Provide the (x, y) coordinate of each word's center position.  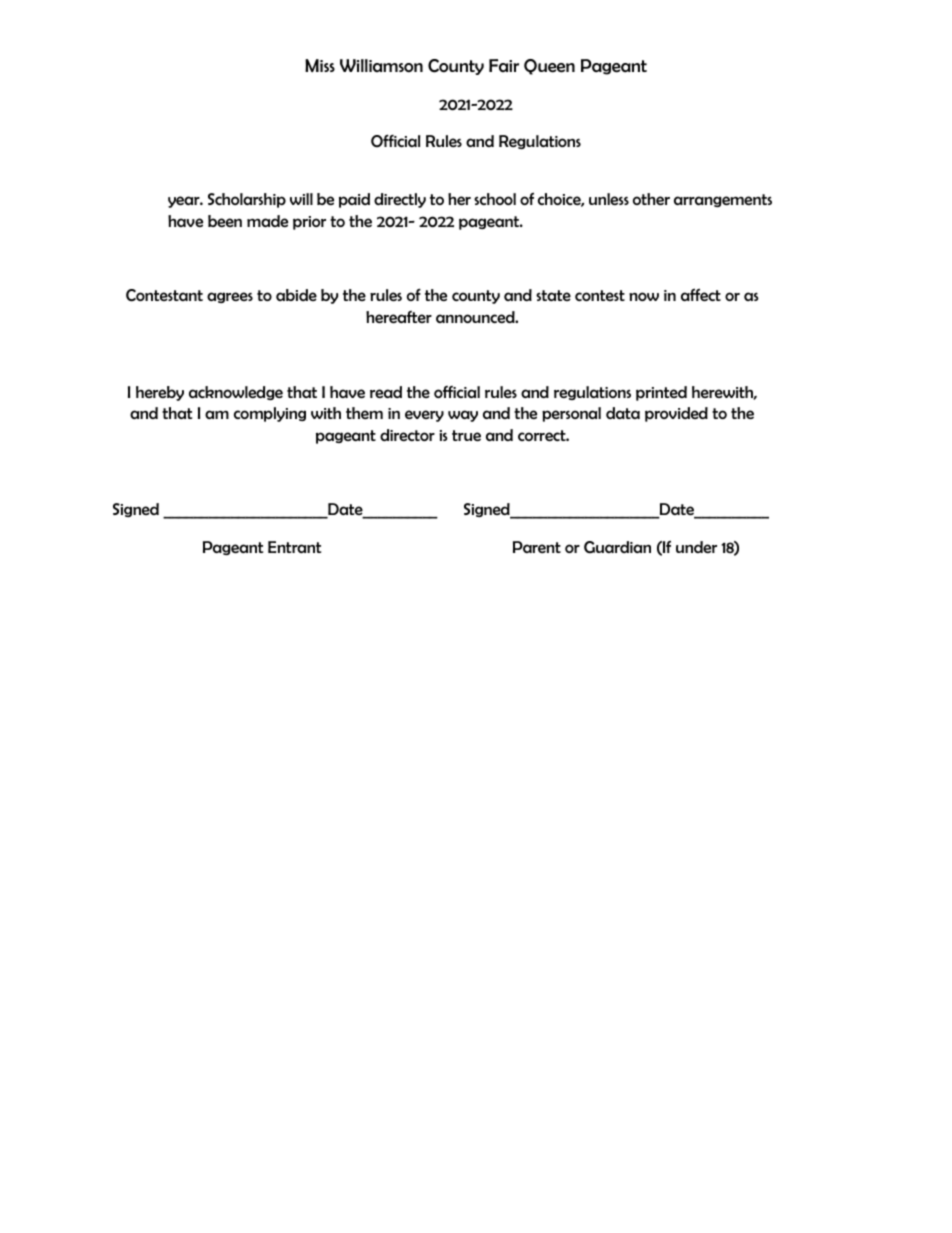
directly (400, 200)
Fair (504, 65)
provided (676, 414)
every (424, 416)
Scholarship (247, 200)
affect (701, 294)
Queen (549, 67)
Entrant (294, 547)
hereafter (399, 317)
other (651, 199)
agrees (230, 297)
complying (270, 414)
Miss (320, 65)
